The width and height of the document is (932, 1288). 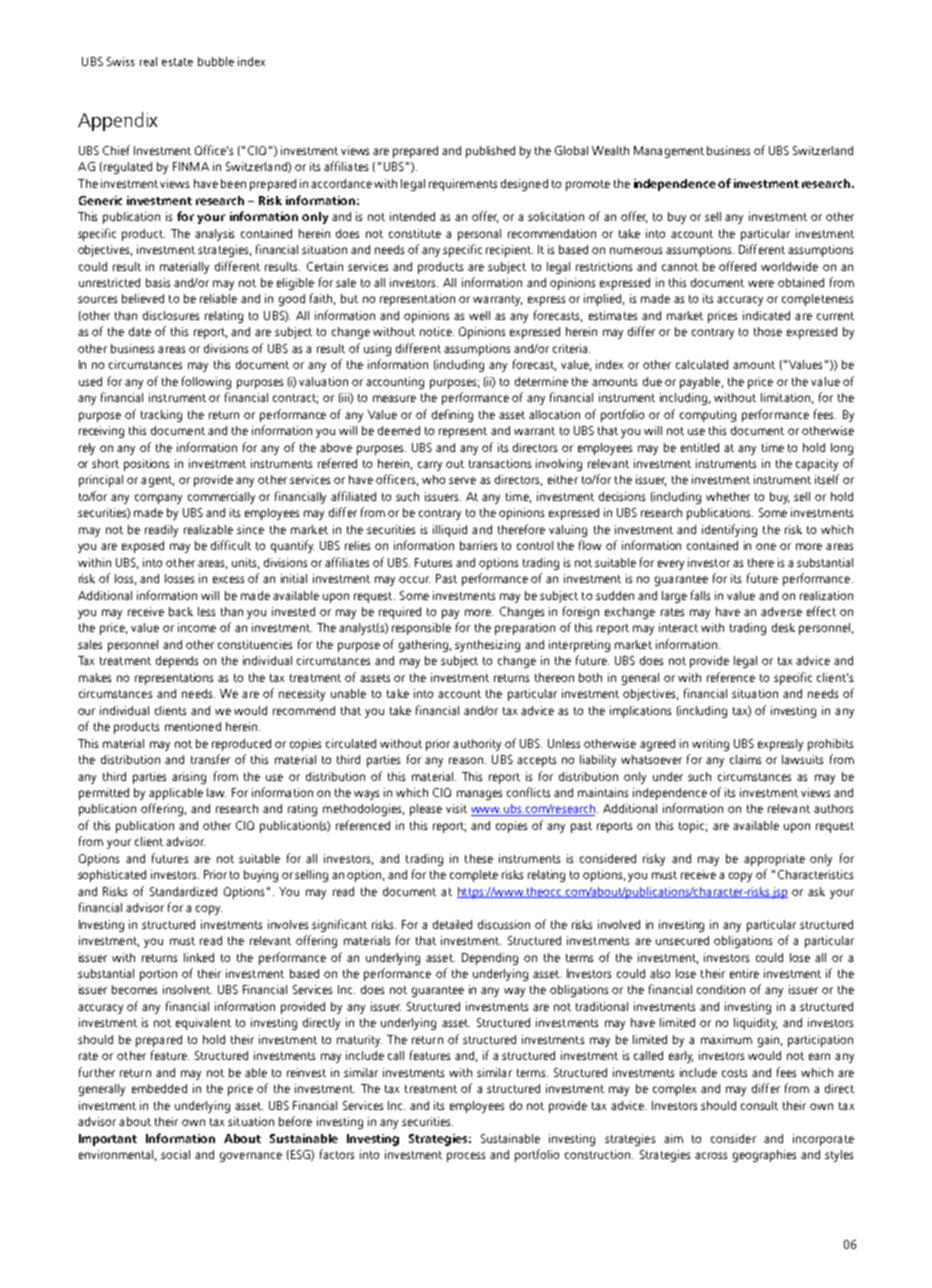 What do you see at coordinates (175, 1154) in the document?
I see `social` at bounding box center [175, 1154].
